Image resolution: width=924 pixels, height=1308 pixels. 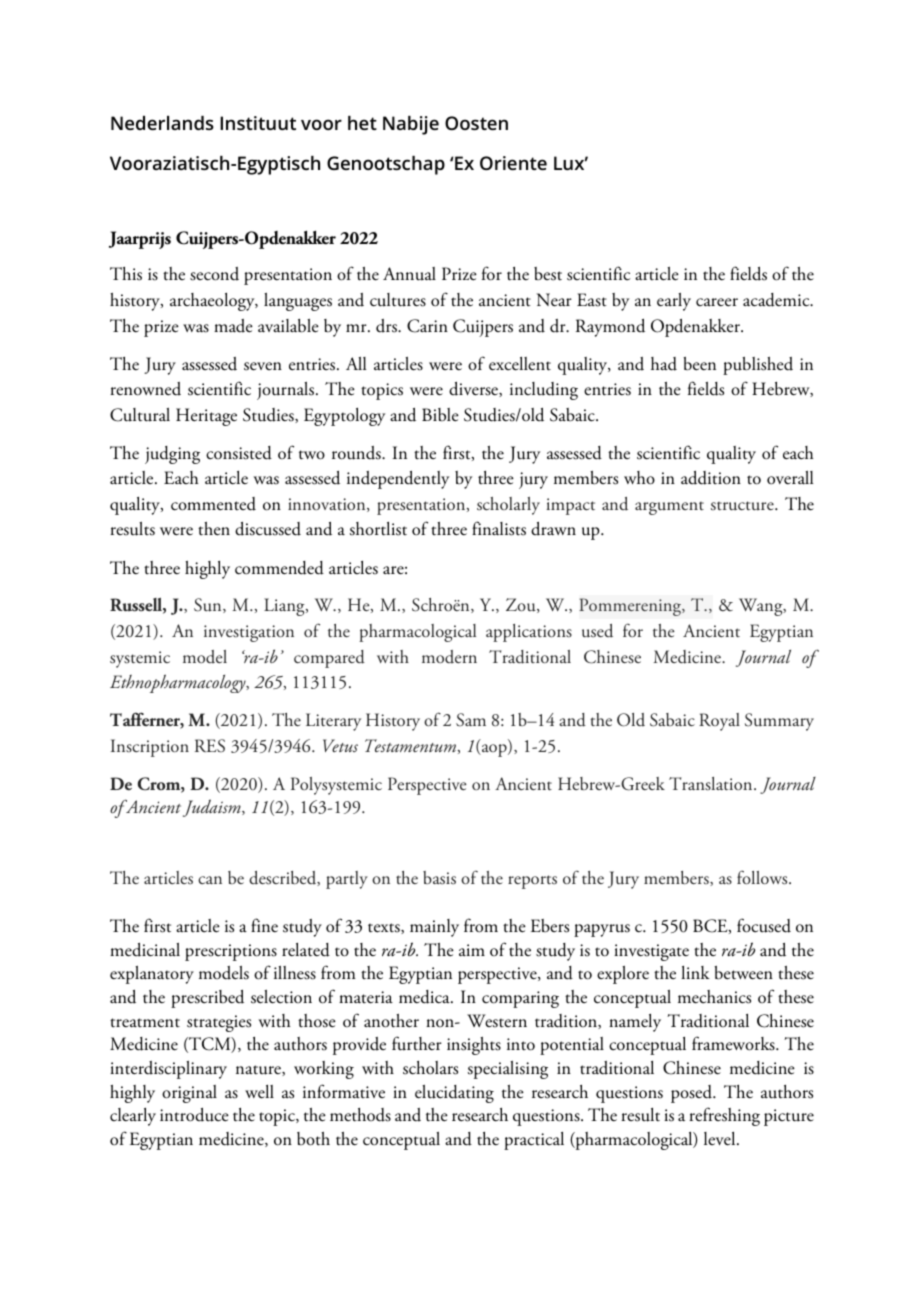 I want to click on modern, so click(x=449, y=657).
